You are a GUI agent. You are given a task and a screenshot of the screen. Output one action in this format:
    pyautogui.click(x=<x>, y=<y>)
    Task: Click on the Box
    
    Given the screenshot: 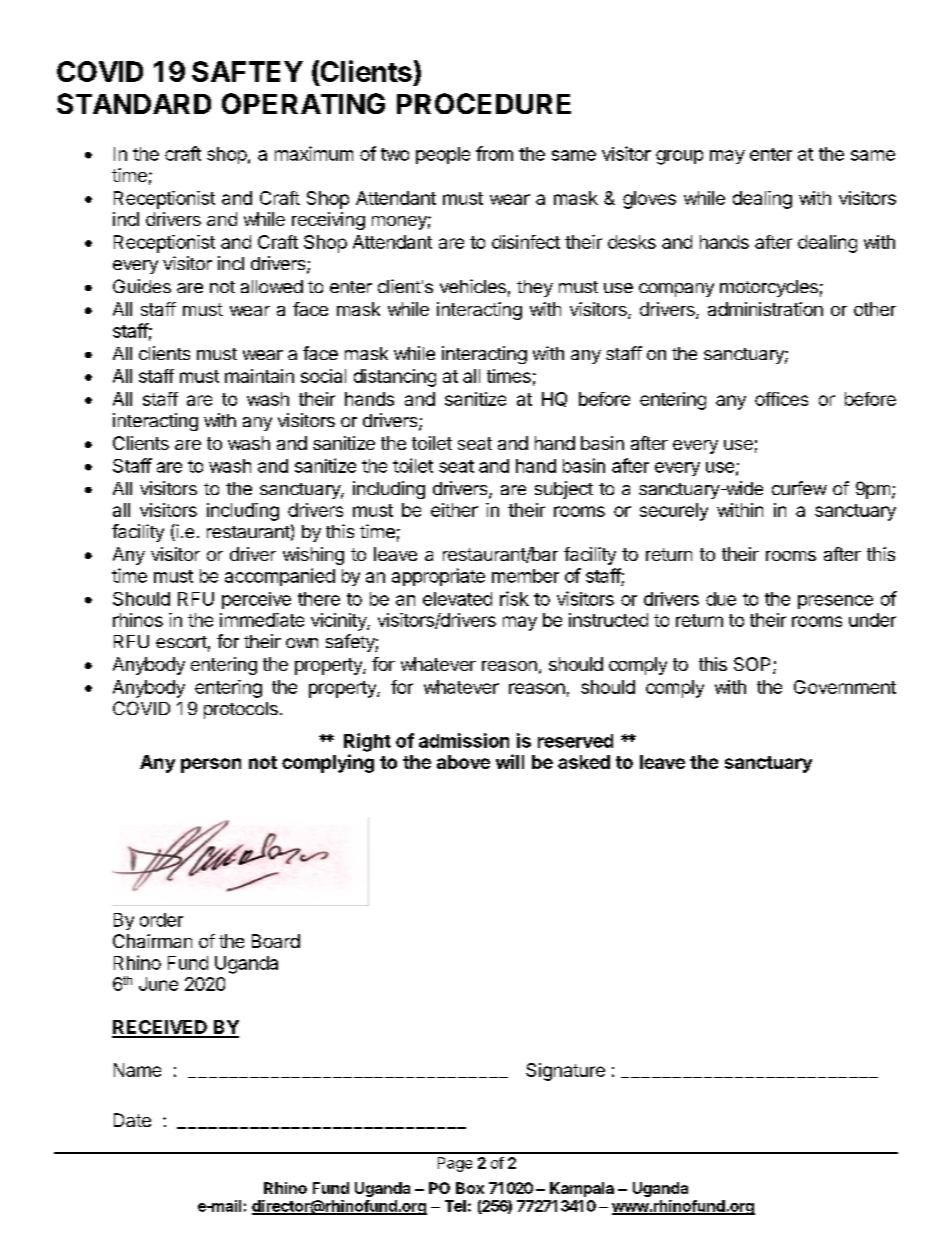 What is the action you would take?
    pyautogui.click(x=470, y=1188)
